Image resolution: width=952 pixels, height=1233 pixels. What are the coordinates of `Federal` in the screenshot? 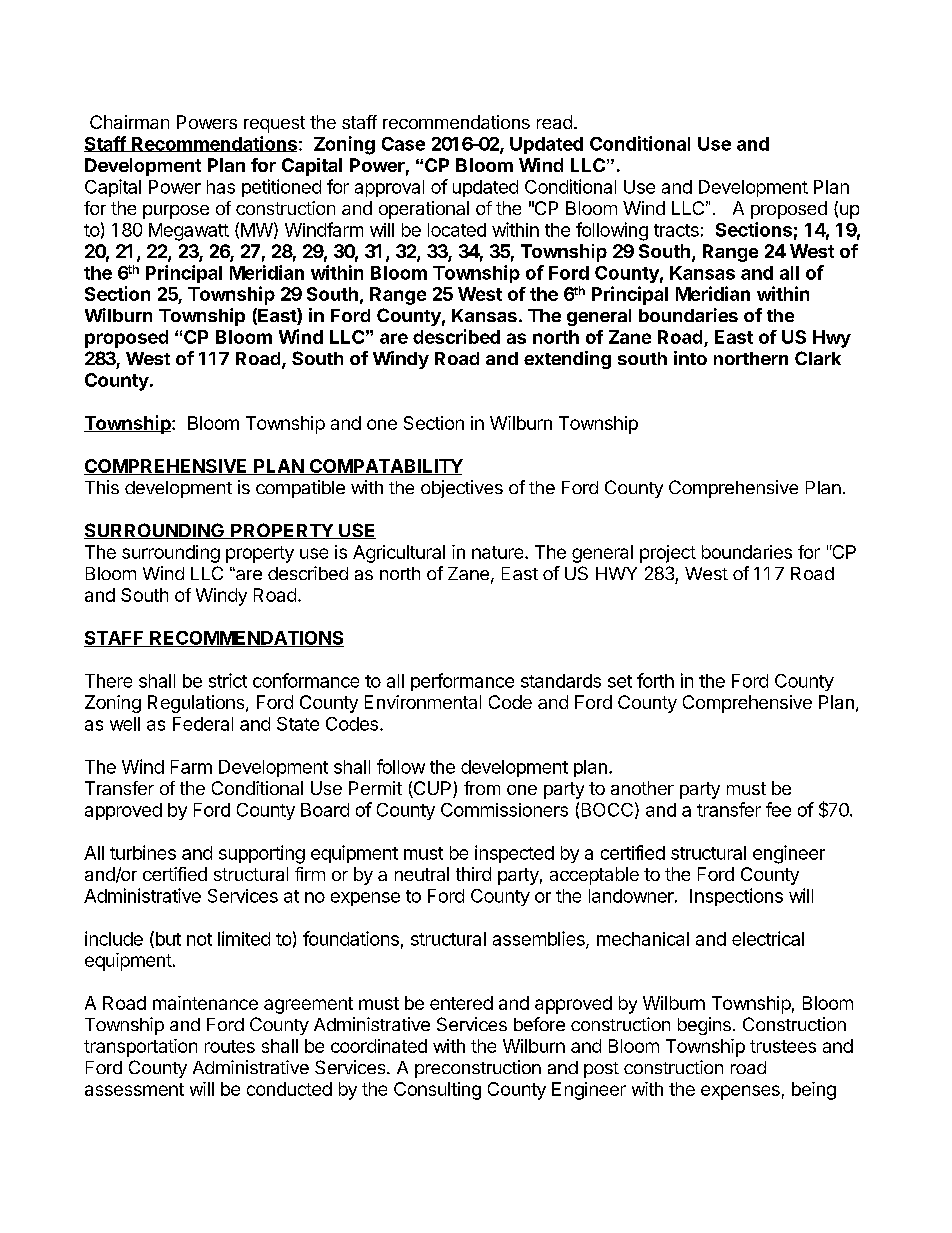 It's located at (203, 724).
